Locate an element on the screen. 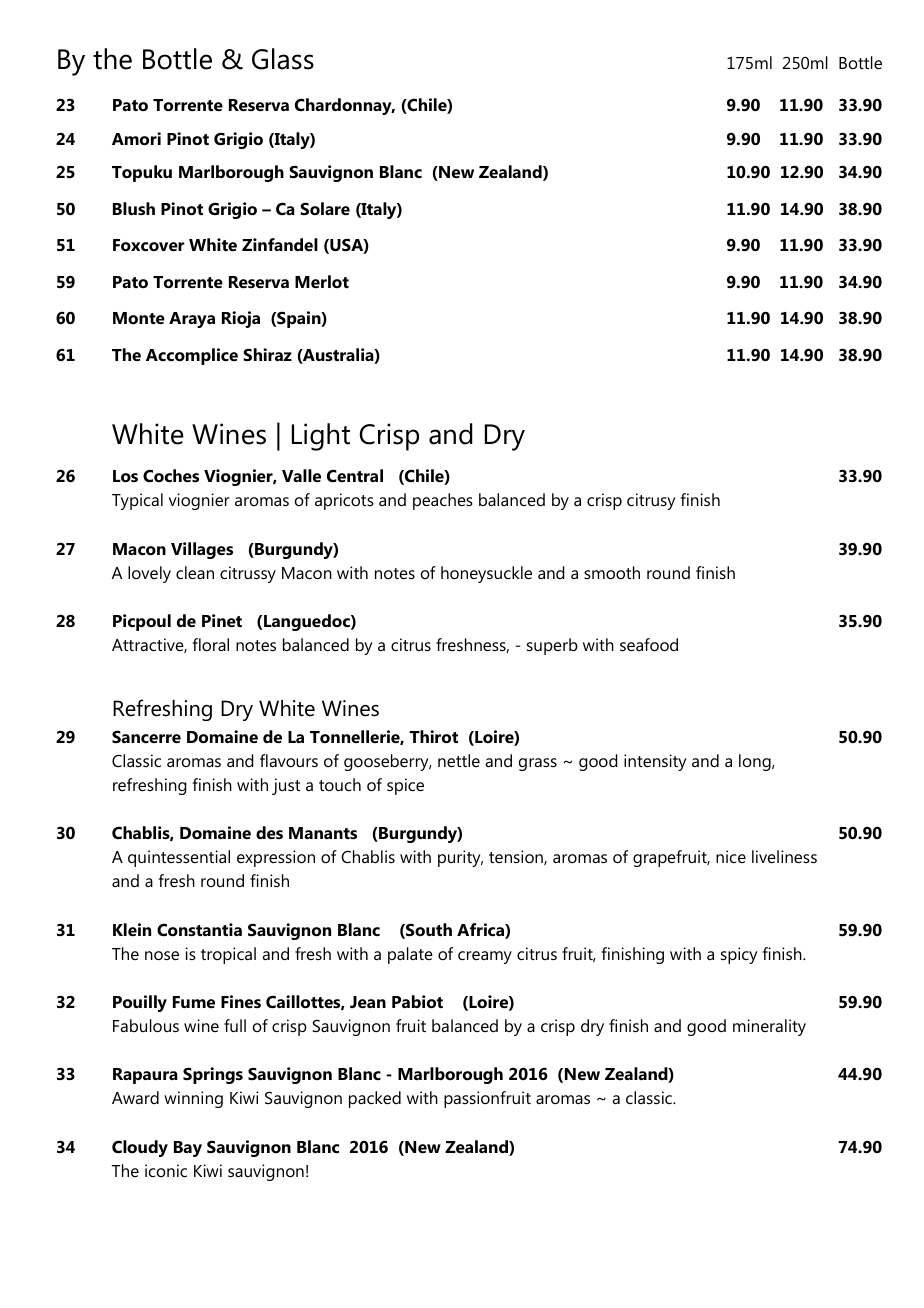 Image resolution: width=924 pixels, height=1308 pixels. honeysuckle is located at coordinates (486, 574).
